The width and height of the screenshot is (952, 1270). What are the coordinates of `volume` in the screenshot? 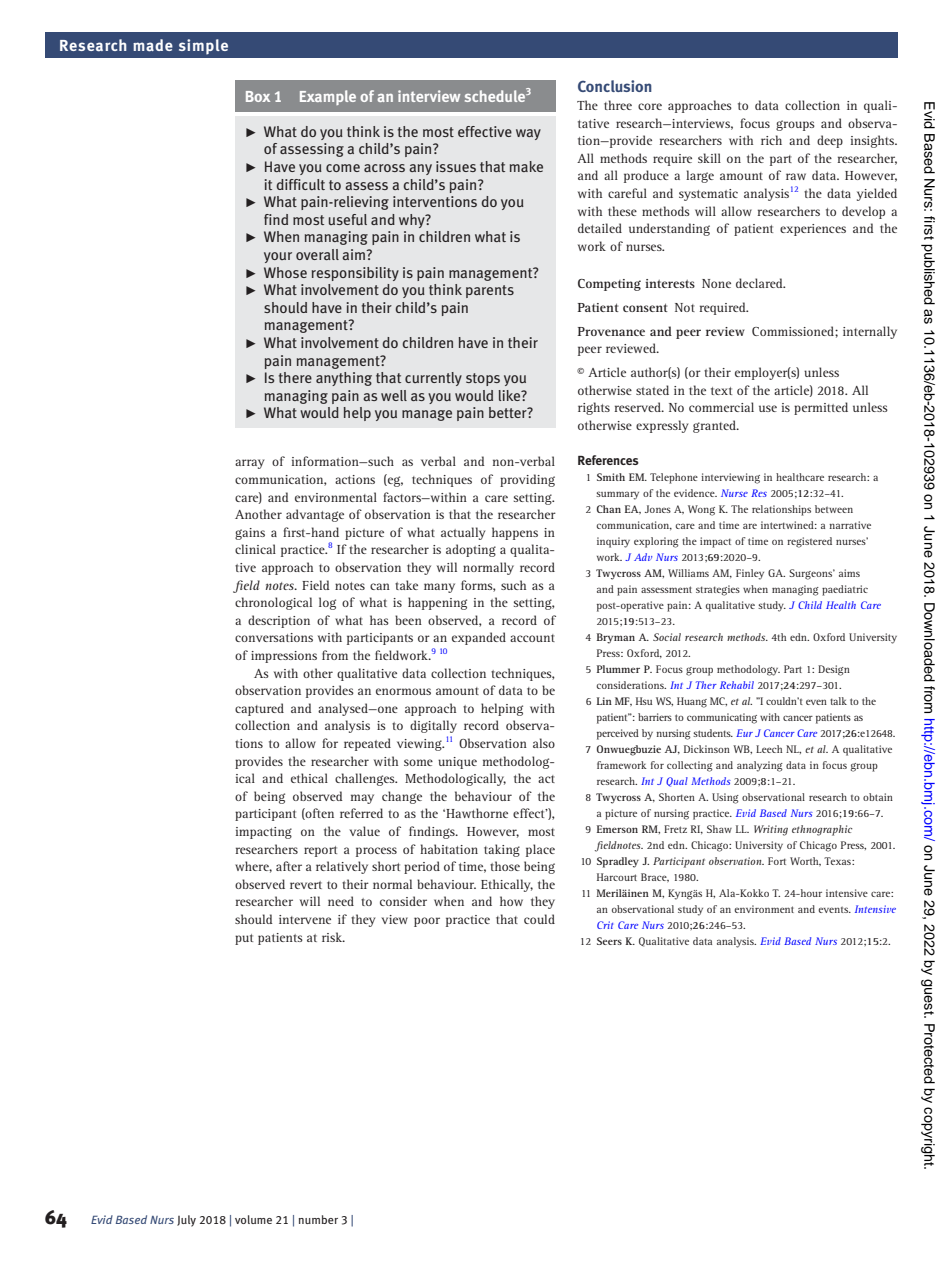 It's located at (253, 1219).
